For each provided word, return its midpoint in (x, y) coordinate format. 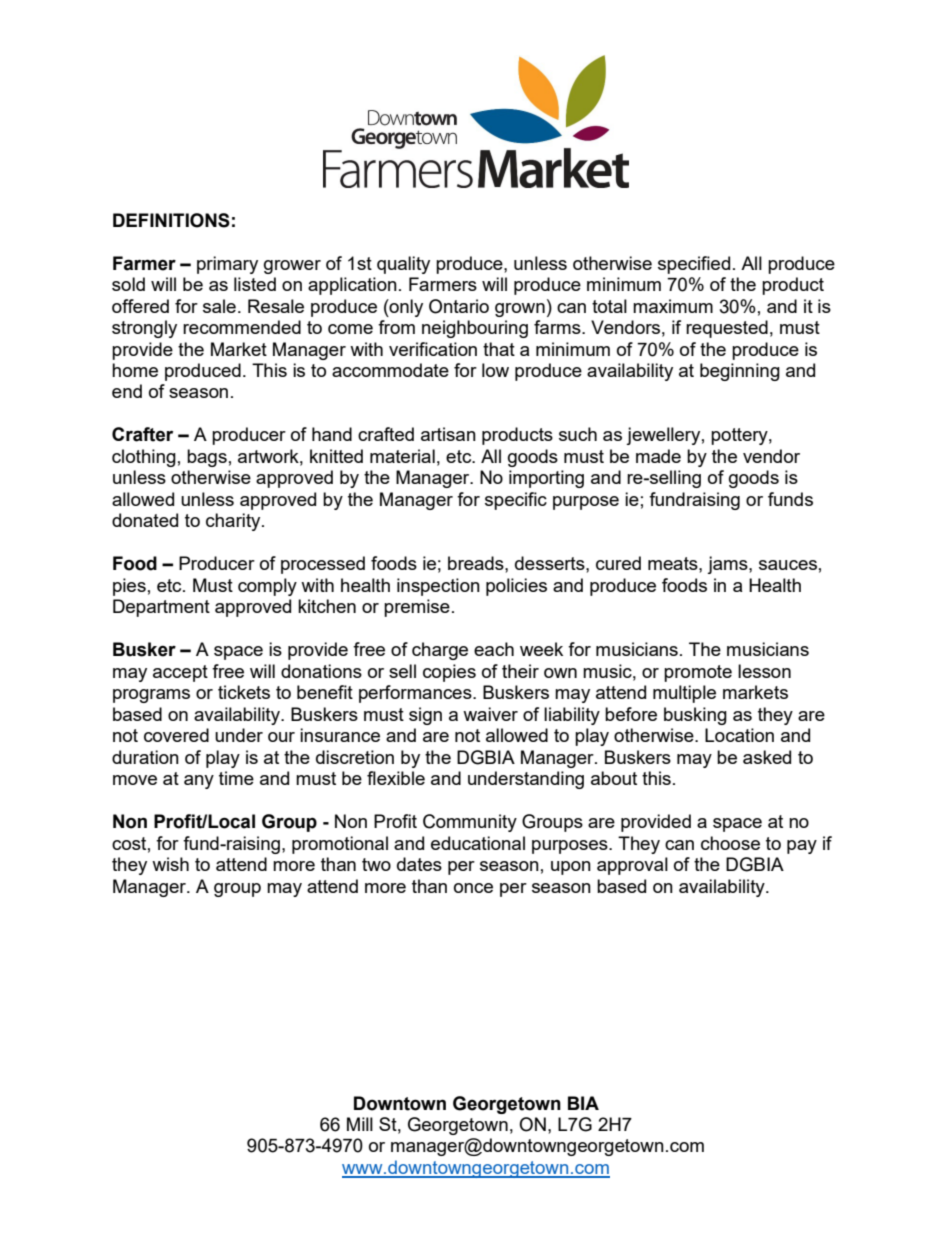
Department (161, 608)
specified (694, 265)
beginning (740, 372)
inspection (438, 587)
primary (227, 265)
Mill (360, 1124)
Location (739, 735)
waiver (490, 714)
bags (207, 458)
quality (403, 265)
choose (730, 843)
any (199, 782)
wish (170, 864)
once (473, 888)
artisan (448, 434)
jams (728, 565)
